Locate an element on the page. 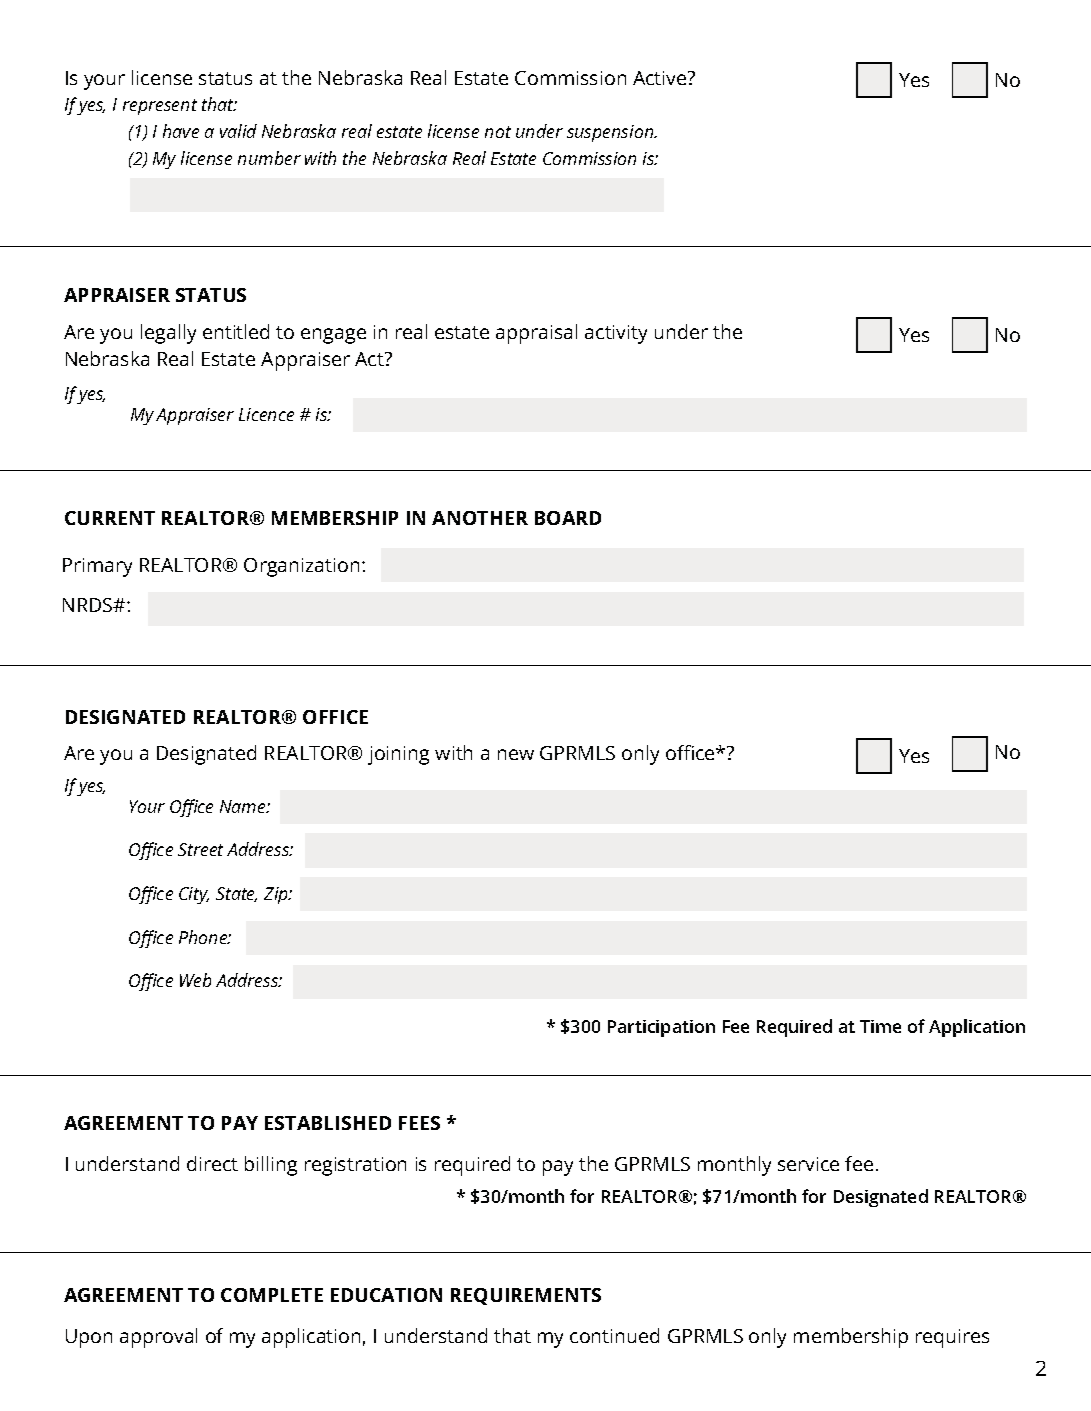 The width and height of the image is (1091, 1411). new is located at coordinates (516, 754).
